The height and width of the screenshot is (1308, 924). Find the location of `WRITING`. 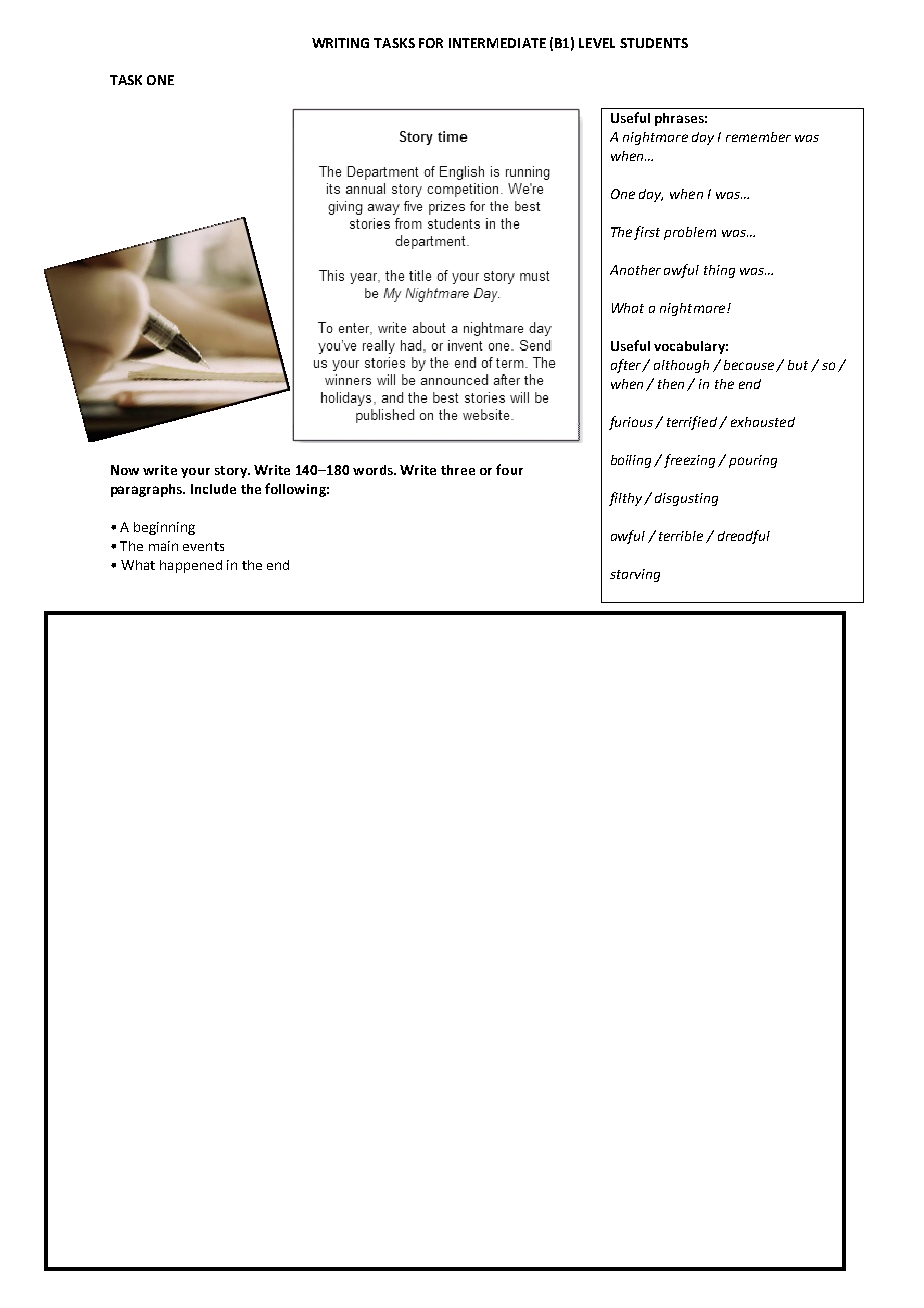

WRITING is located at coordinates (340, 43).
